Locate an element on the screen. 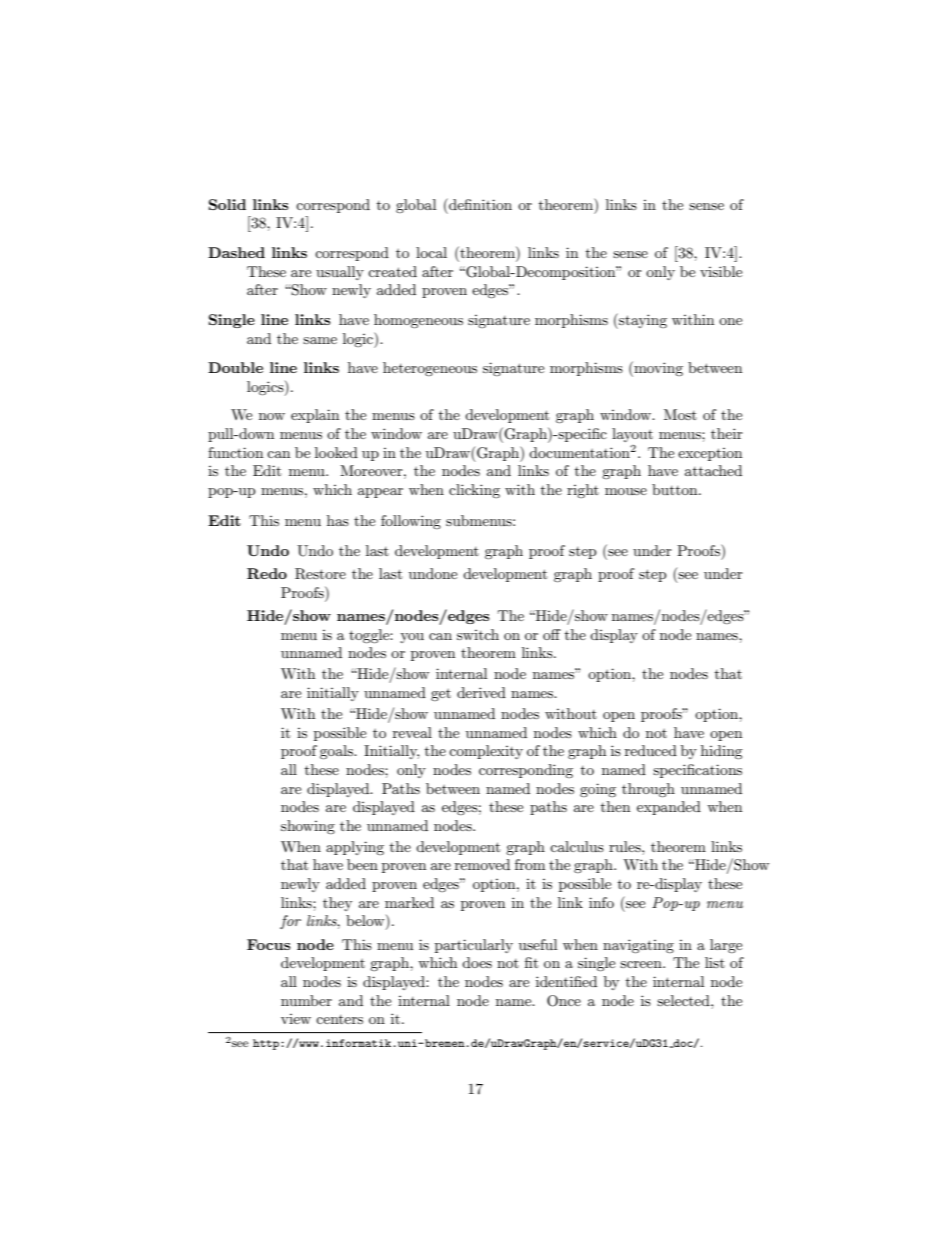 This screenshot has width=952, height=1233. goals is located at coordinates (337, 752).
